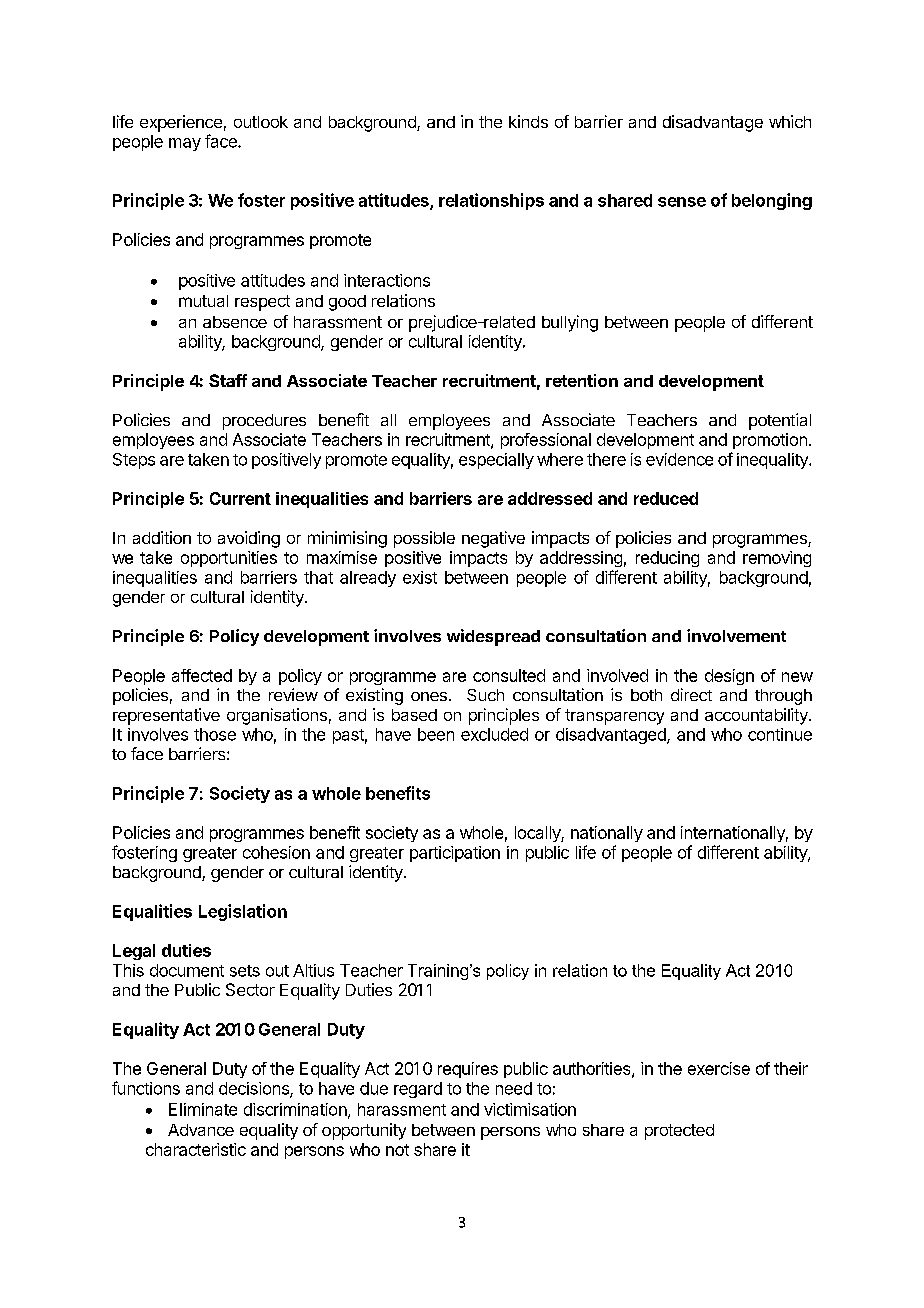  Describe the element at coordinates (455, 854) in the screenshot. I see `participation` at that location.
